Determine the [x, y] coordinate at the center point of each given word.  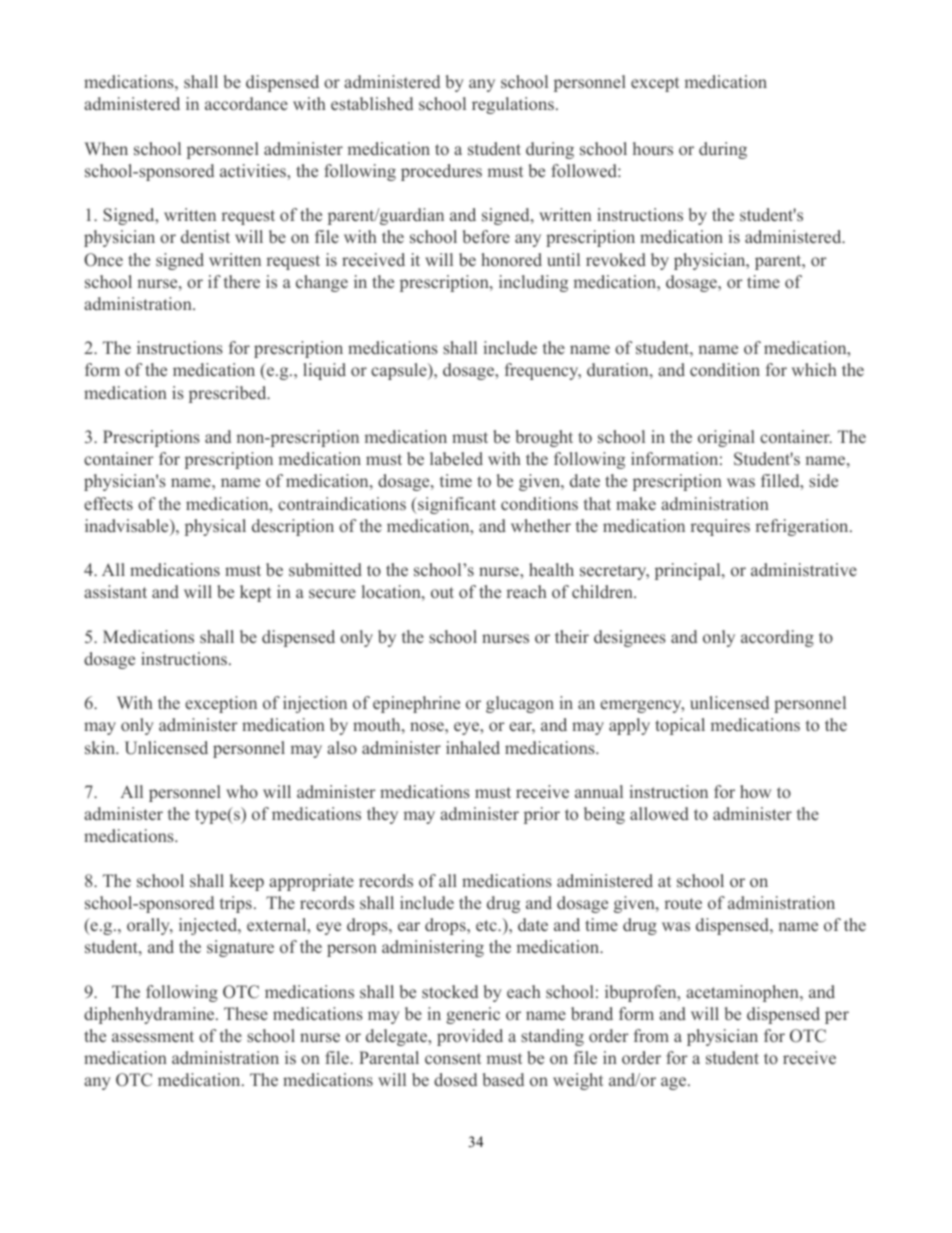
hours [653, 148]
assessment [153, 1037]
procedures [441, 172]
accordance [246, 104]
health [551, 570]
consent [453, 1058]
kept [255, 593]
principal [689, 571]
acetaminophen [743, 993]
